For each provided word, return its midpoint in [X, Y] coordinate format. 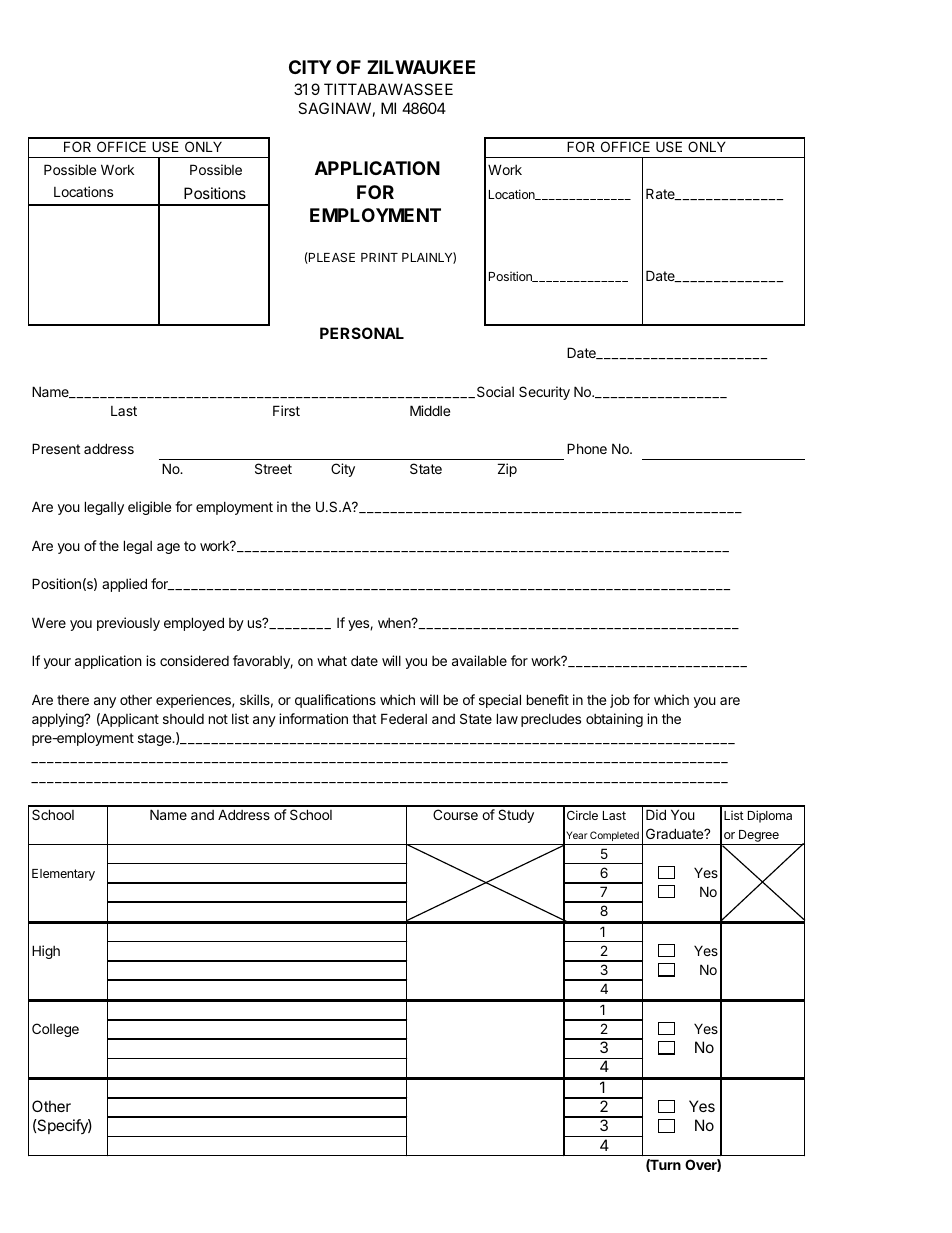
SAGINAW [334, 108]
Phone [587, 448]
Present [56, 448]
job [620, 701]
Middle [430, 410]
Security [544, 393]
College [55, 1030]
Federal [404, 718]
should [183, 718]
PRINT [379, 257]
